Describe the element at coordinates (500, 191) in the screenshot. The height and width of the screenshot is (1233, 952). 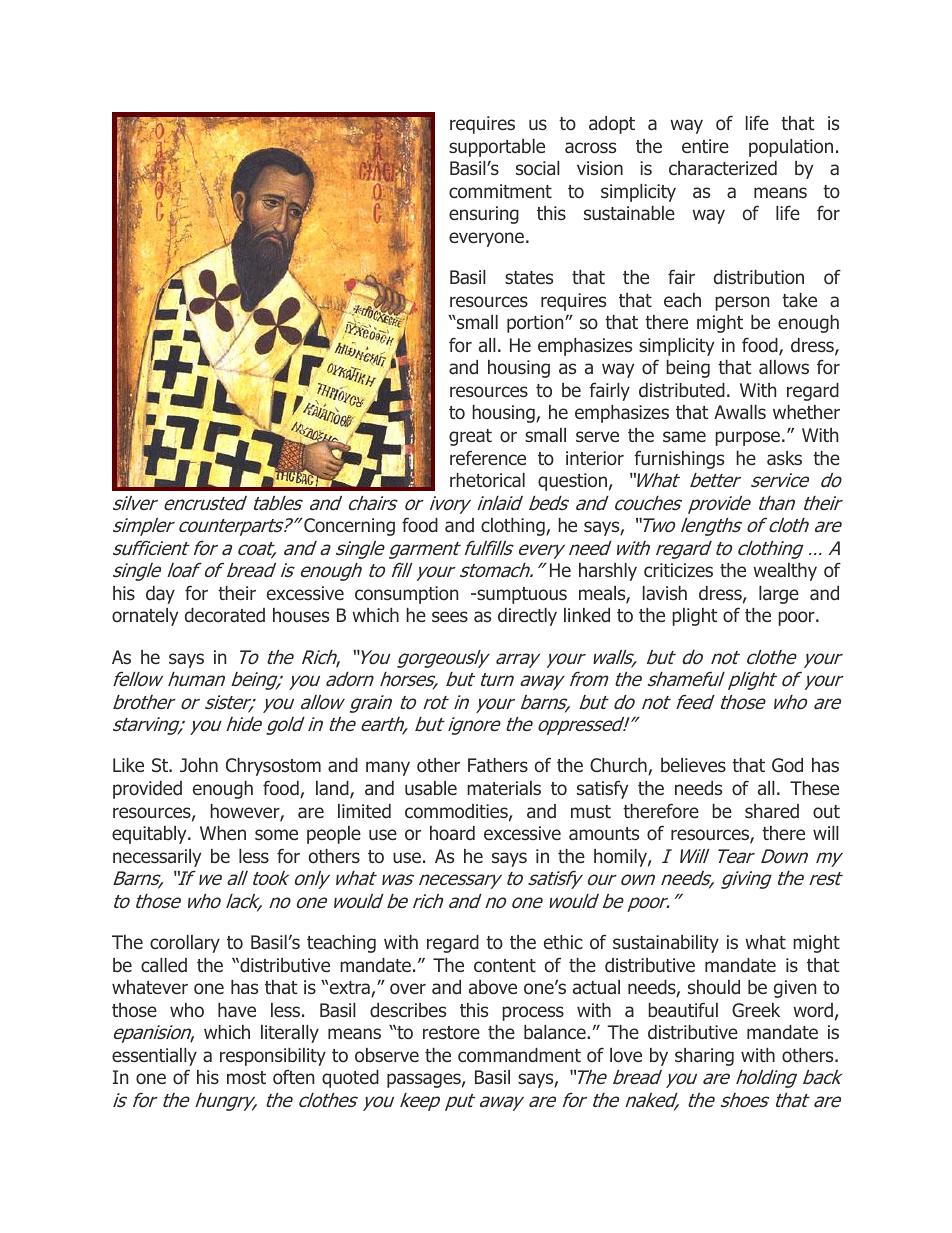
I see `commitment` at that location.
